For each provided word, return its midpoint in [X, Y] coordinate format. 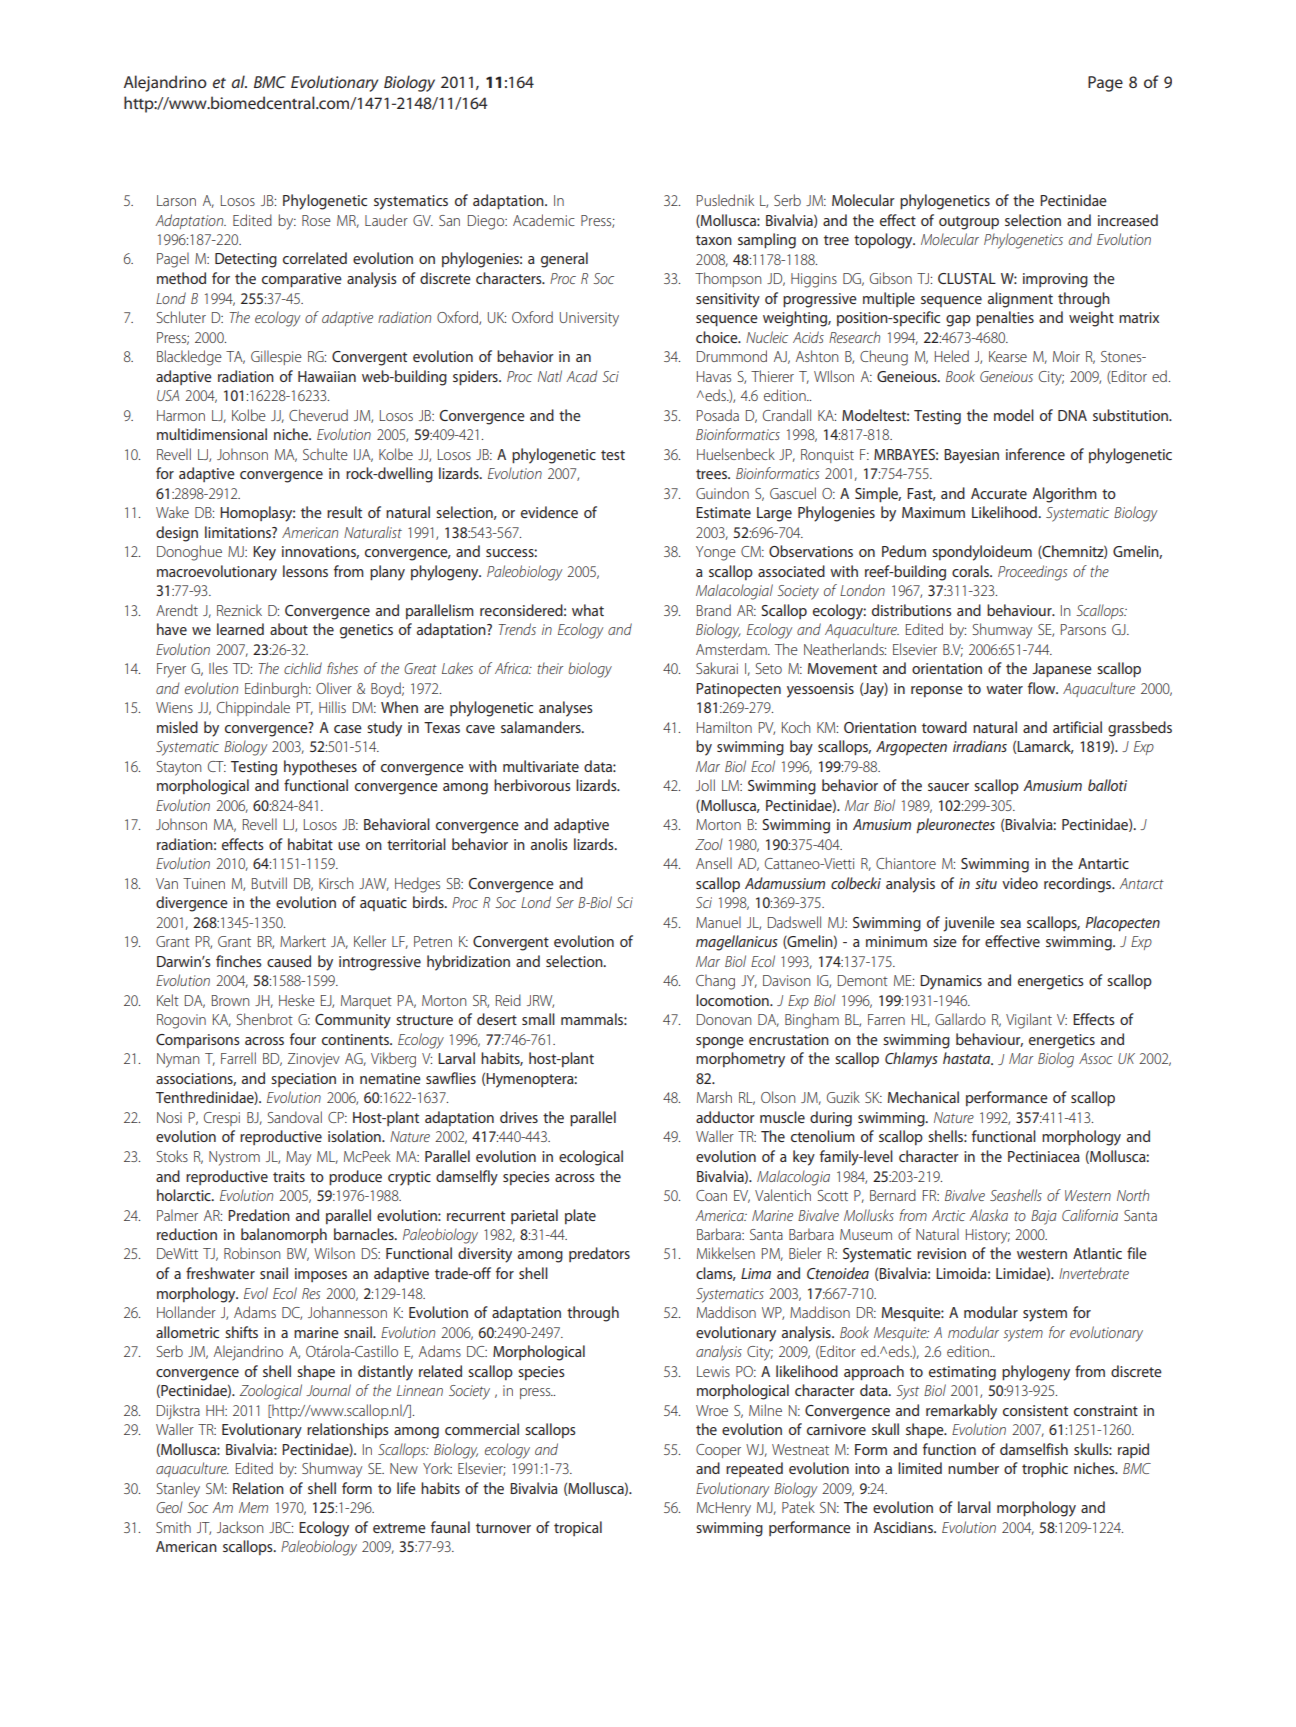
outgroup [969, 223]
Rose [316, 220]
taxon [714, 240]
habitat [310, 844]
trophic [1045, 1469]
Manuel [718, 922]
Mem [253, 1507]
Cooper [718, 1451]
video [1020, 883]
